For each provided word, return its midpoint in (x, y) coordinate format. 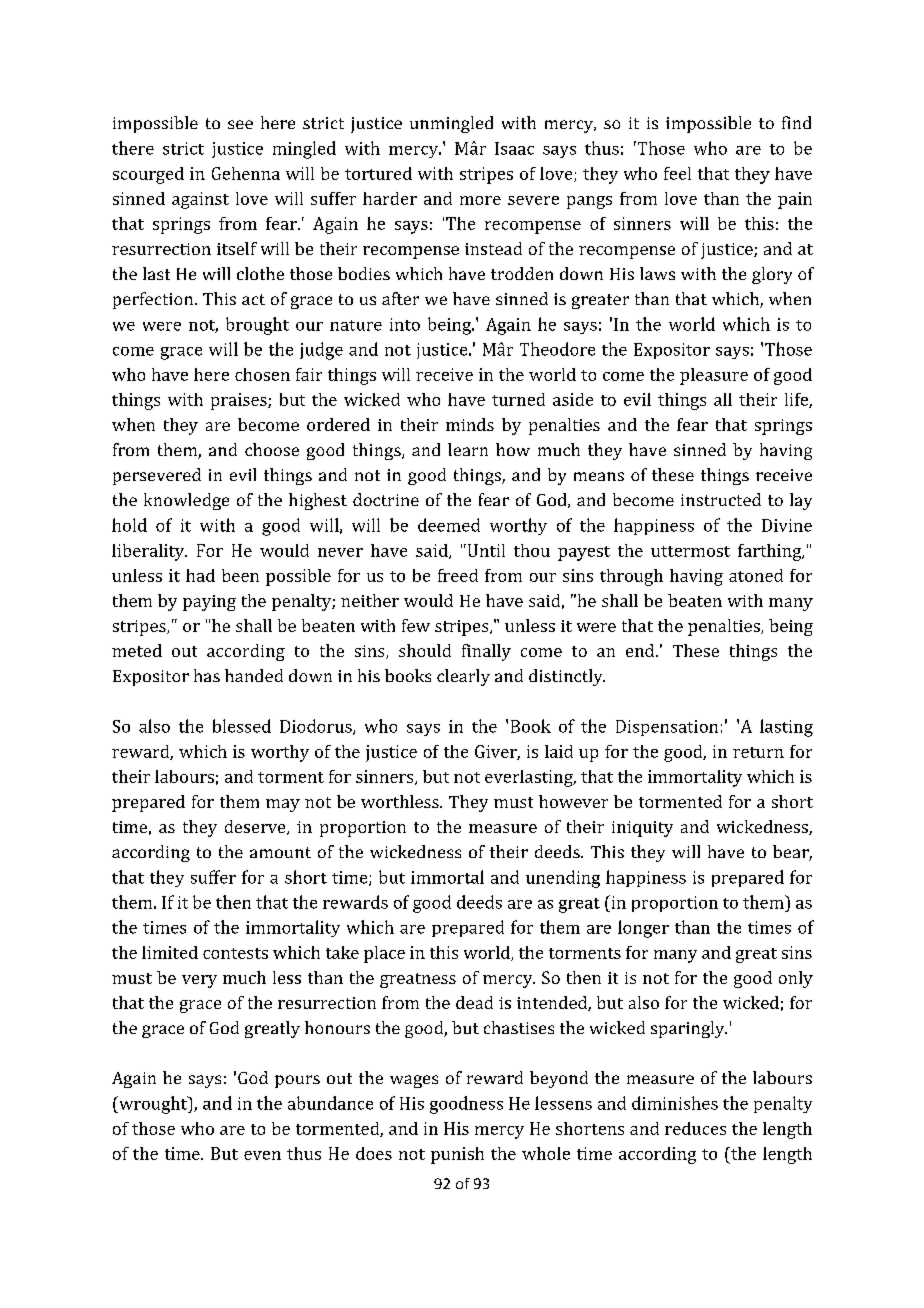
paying (209, 603)
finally (486, 652)
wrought (153, 1105)
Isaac (514, 148)
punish (457, 1155)
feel (677, 173)
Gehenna (246, 173)
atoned (756, 575)
